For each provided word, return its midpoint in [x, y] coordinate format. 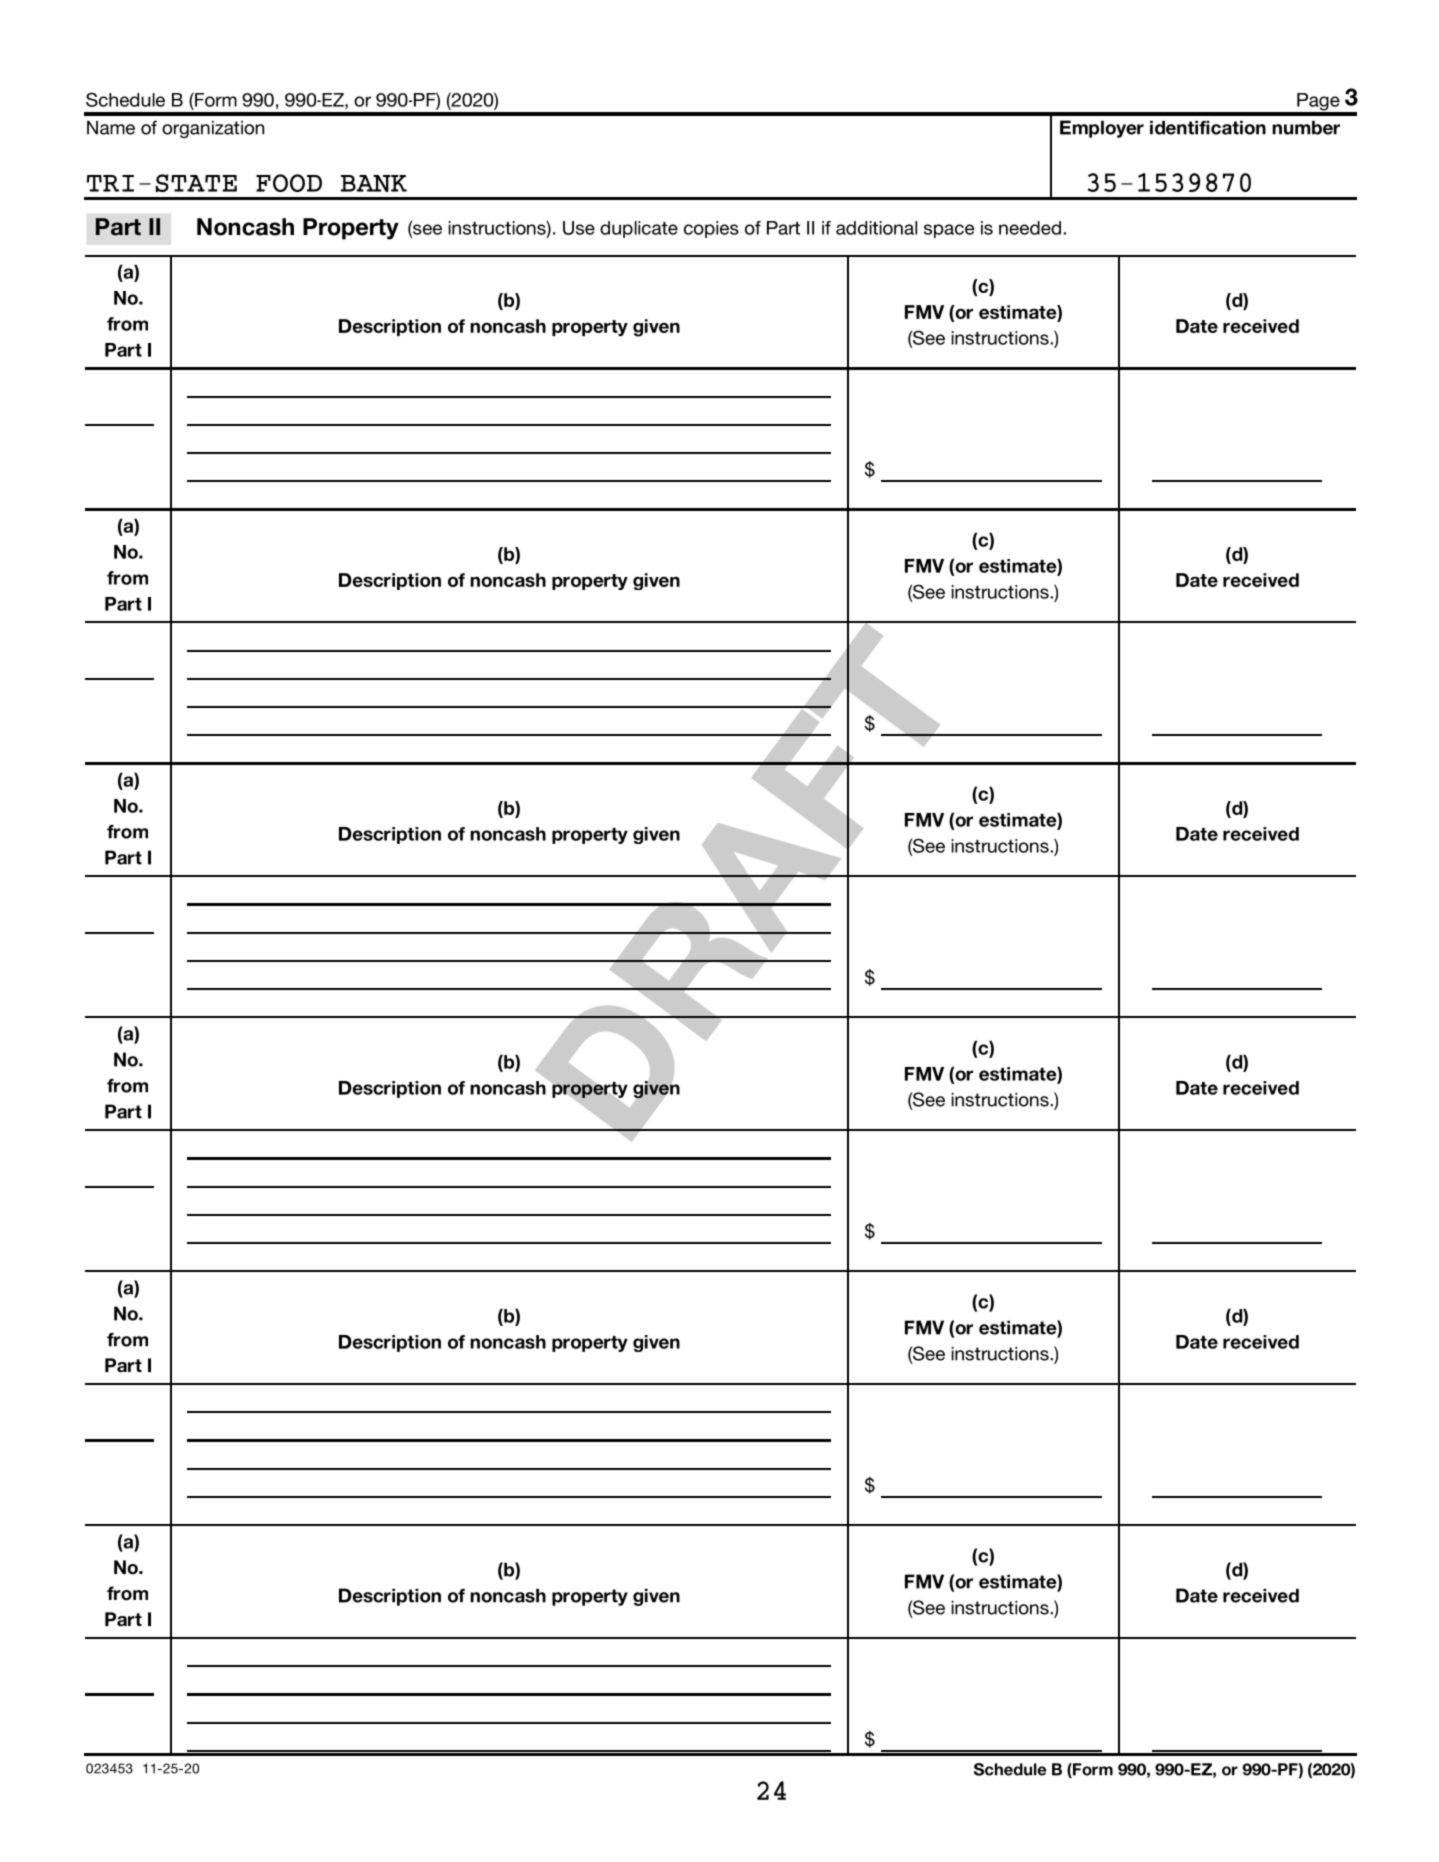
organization [213, 129]
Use [579, 228]
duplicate [639, 229]
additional [876, 228]
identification [1208, 128]
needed [1030, 228]
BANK [374, 183]
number [1306, 128]
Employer [1102, 129]
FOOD [289, 183]
